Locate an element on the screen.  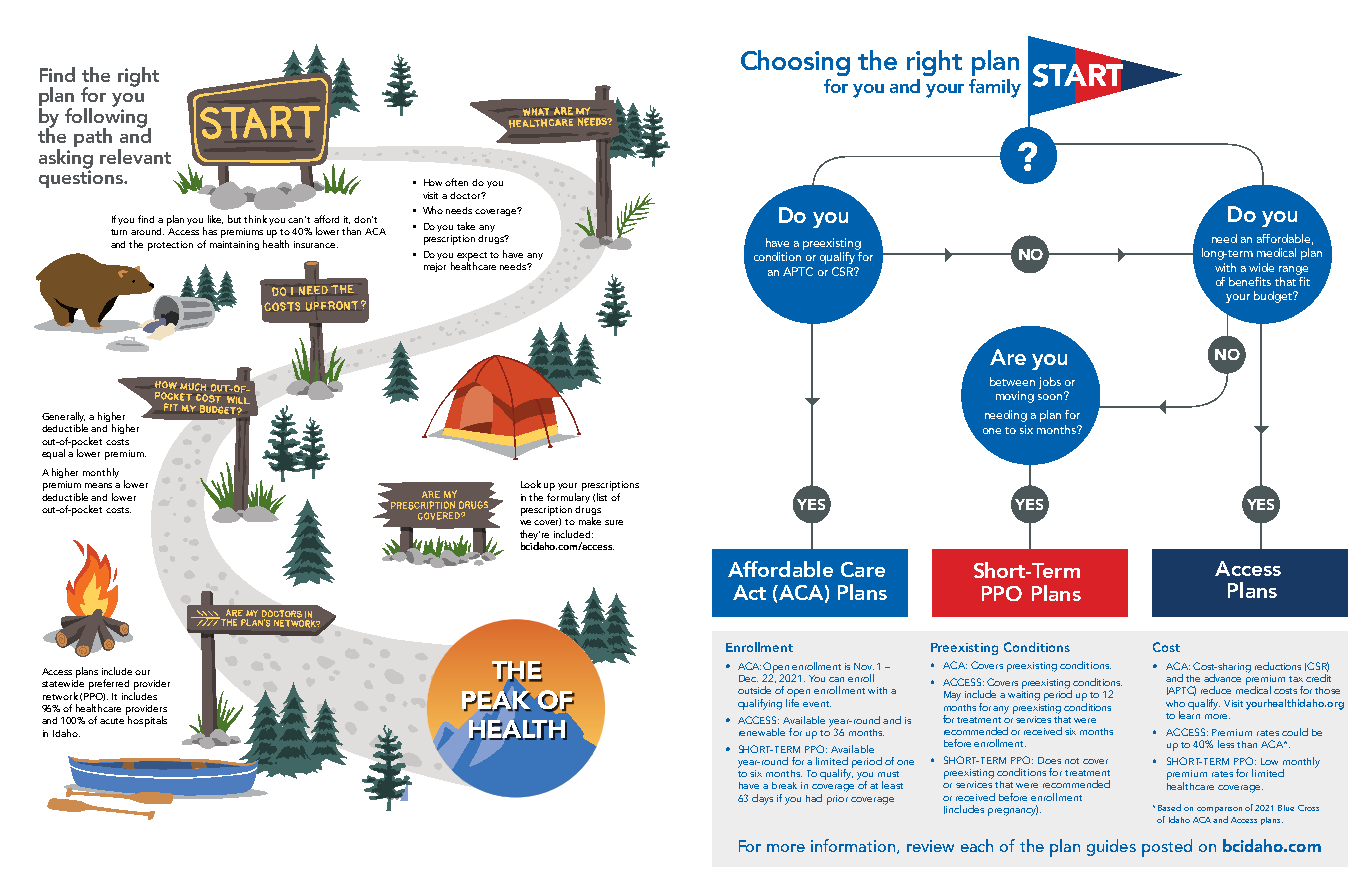
means is located at coordinates (98, 485).
